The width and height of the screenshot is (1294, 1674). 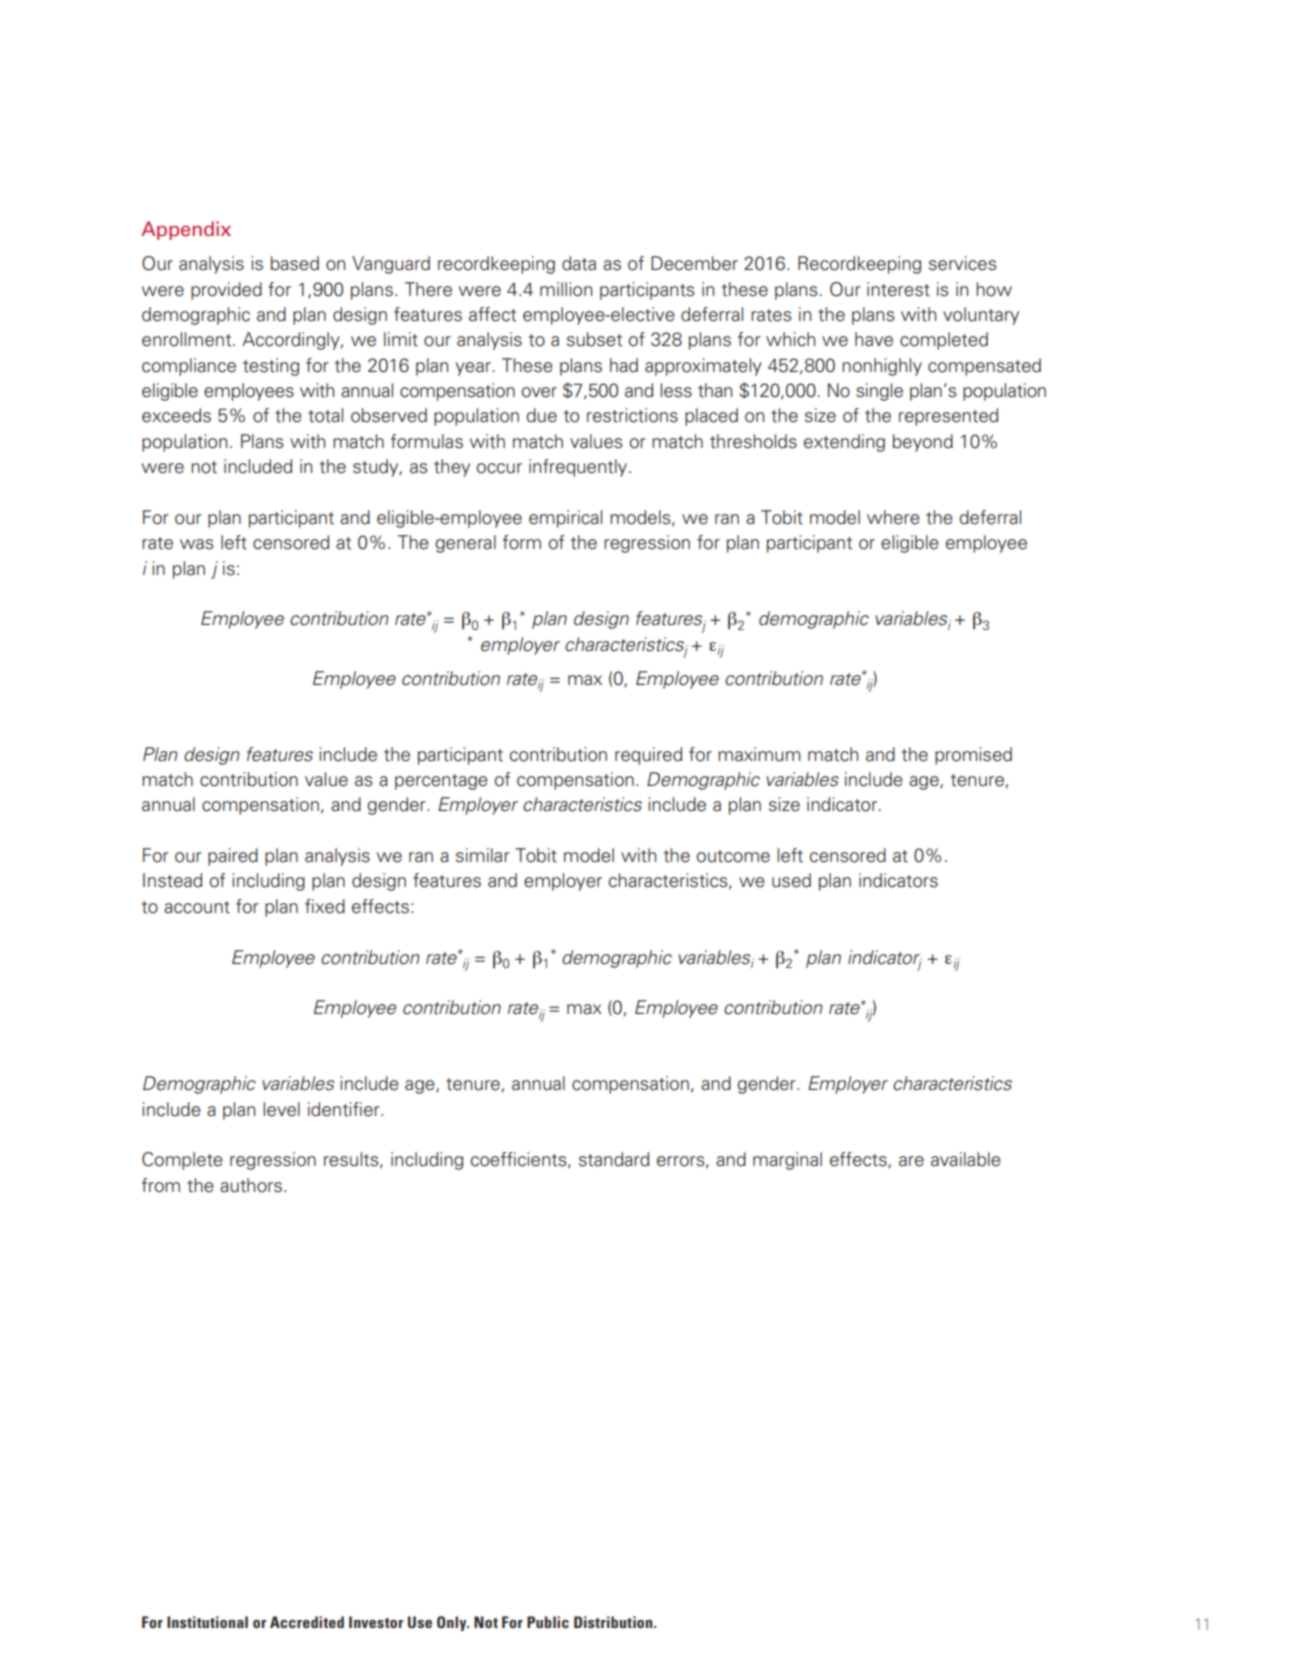 I want to click on Public, so click(x=548, y=1622).
